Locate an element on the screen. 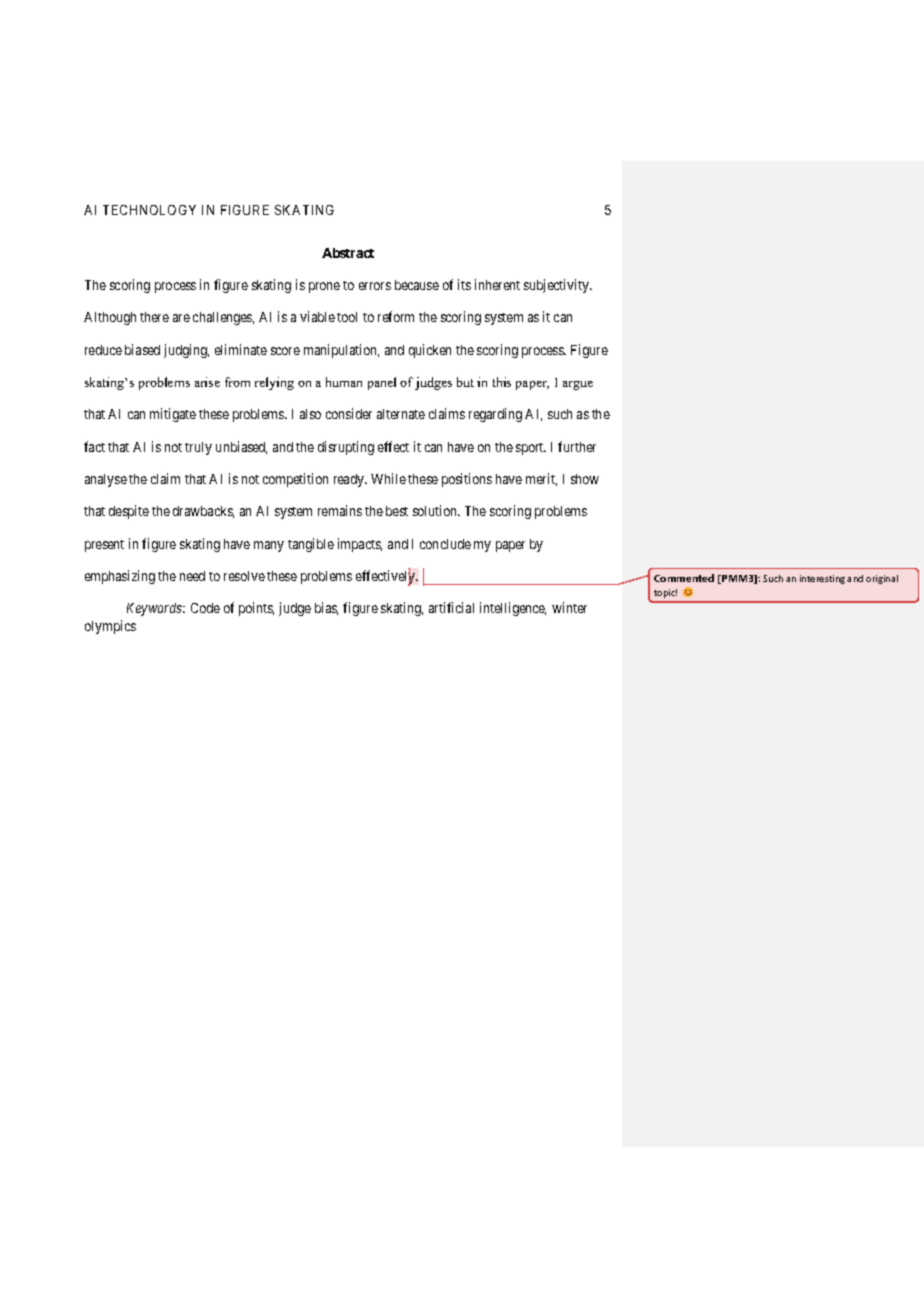  many is located at coordinates (269, 546).
